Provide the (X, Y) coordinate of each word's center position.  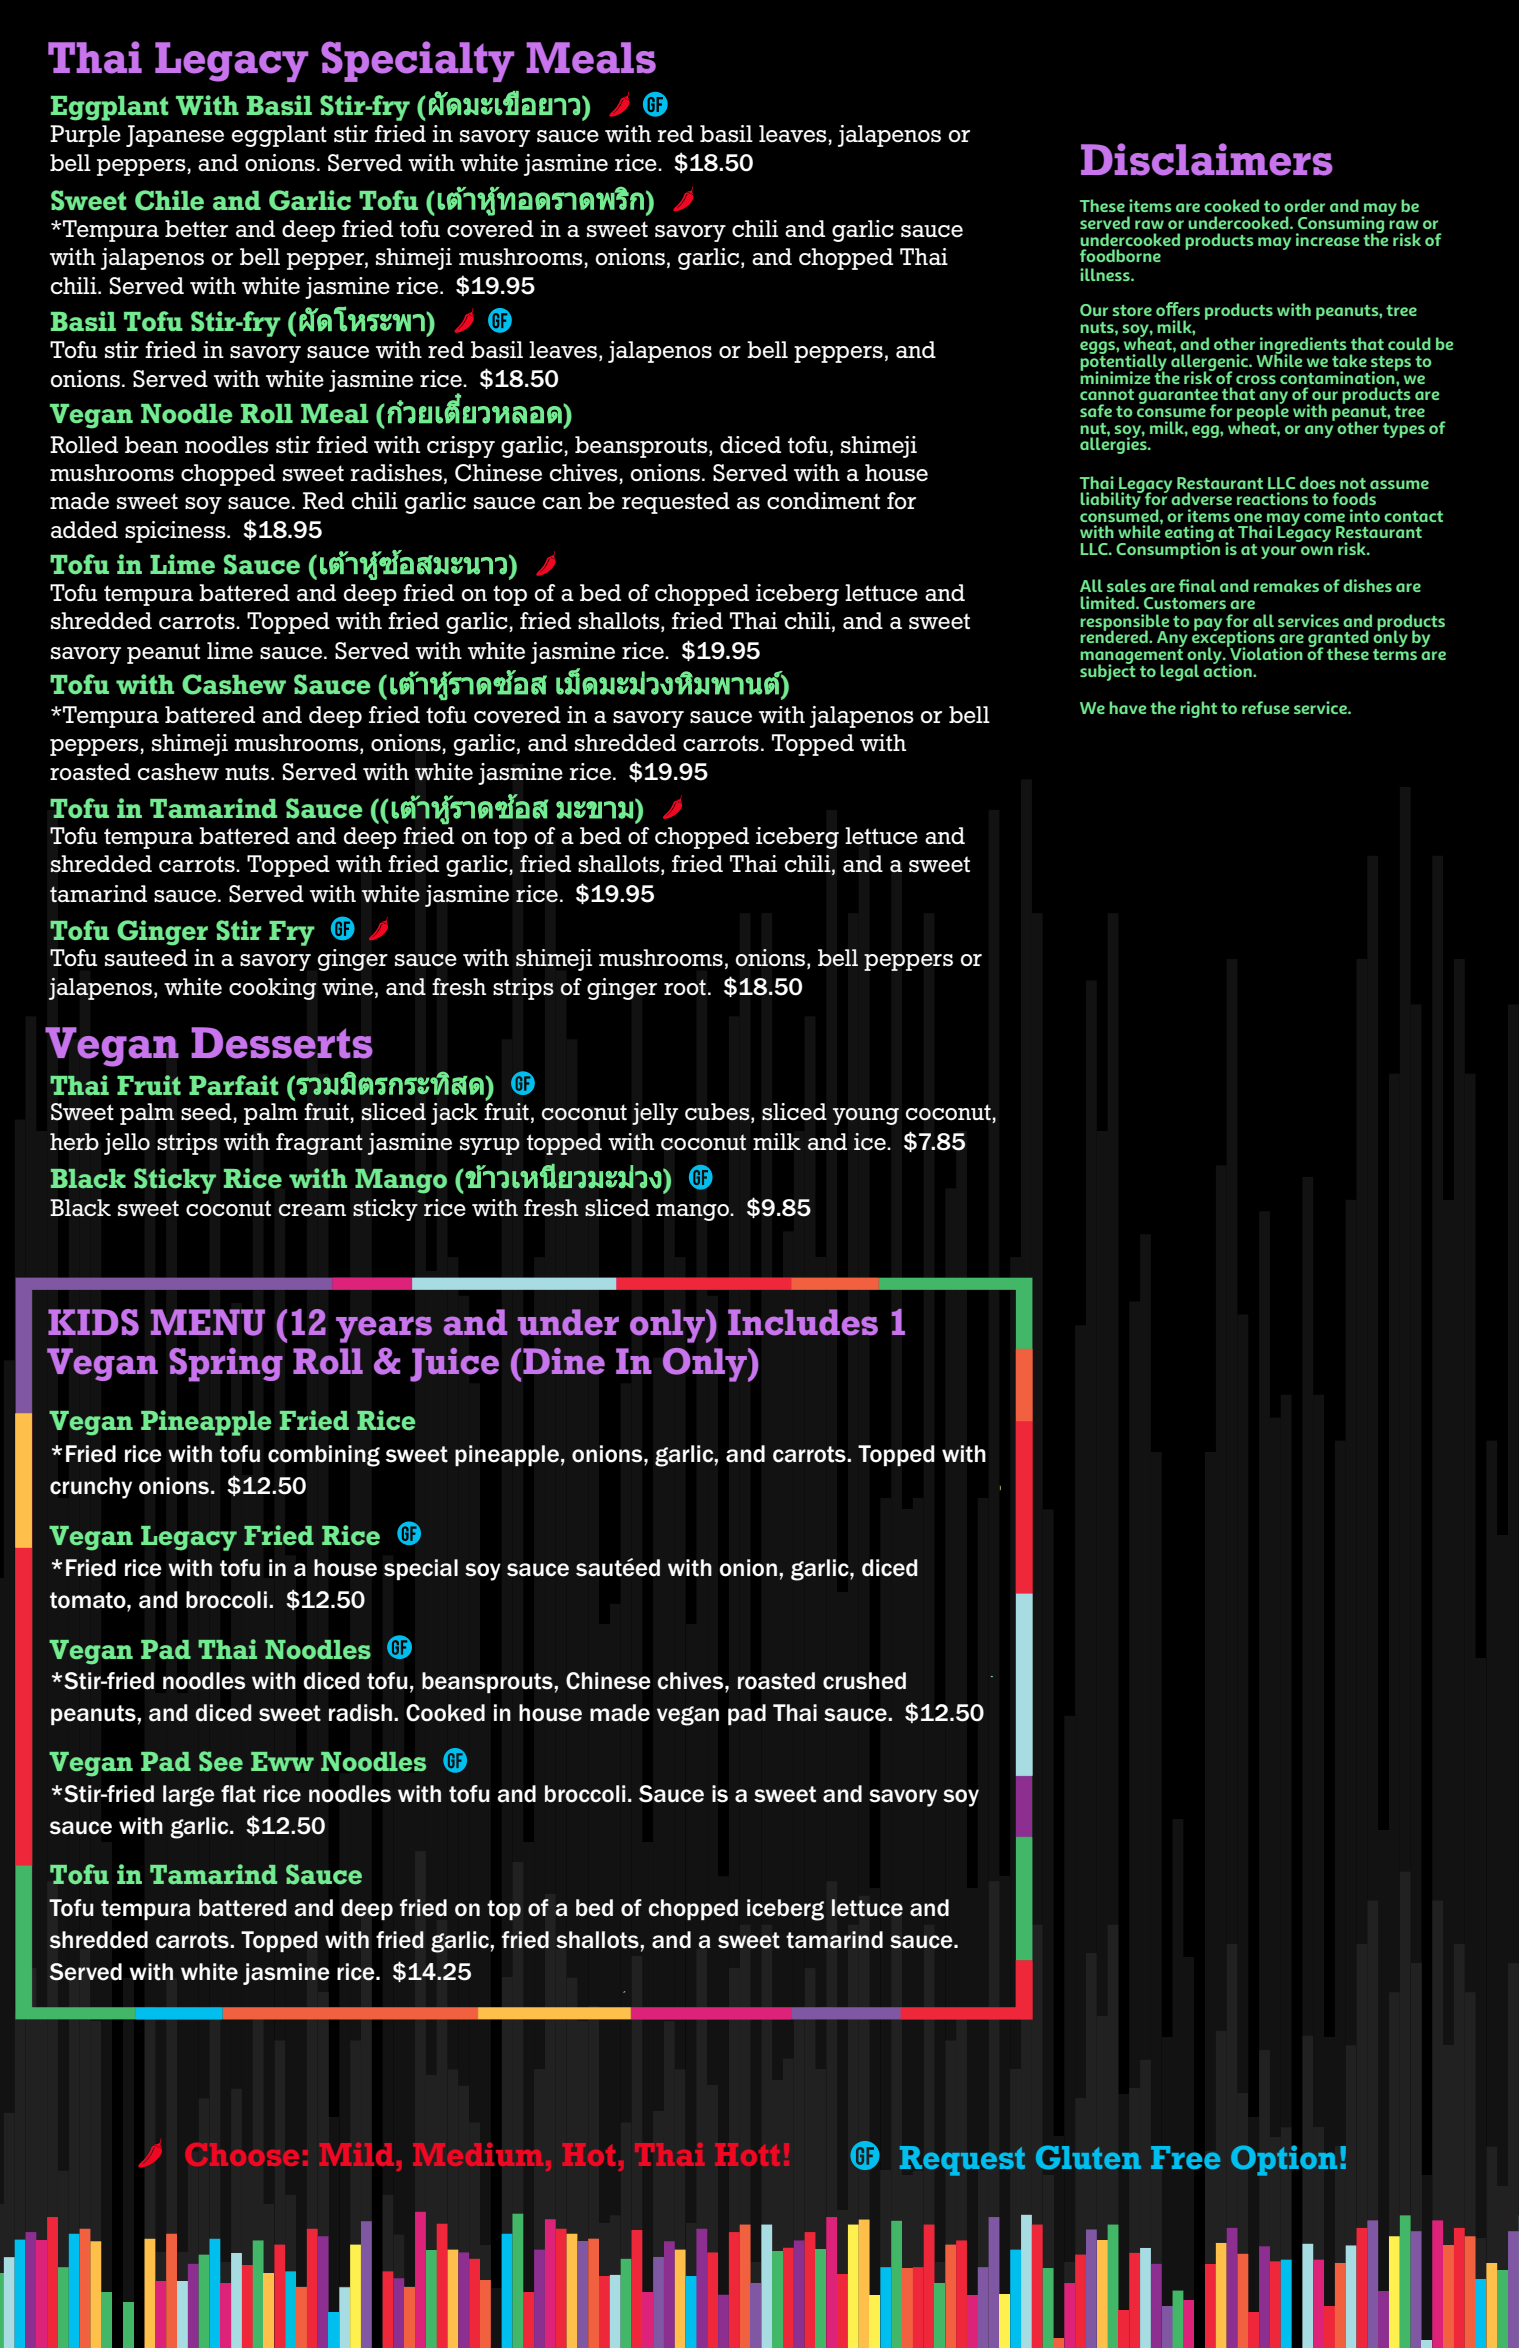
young (866, 1116)
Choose (242, 2154)
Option (1284, 2160)
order (1304, 205)
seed (207, 1113)
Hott (747, 2154)
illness (1106, 274)
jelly (655, 1114)
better (196, 228)
